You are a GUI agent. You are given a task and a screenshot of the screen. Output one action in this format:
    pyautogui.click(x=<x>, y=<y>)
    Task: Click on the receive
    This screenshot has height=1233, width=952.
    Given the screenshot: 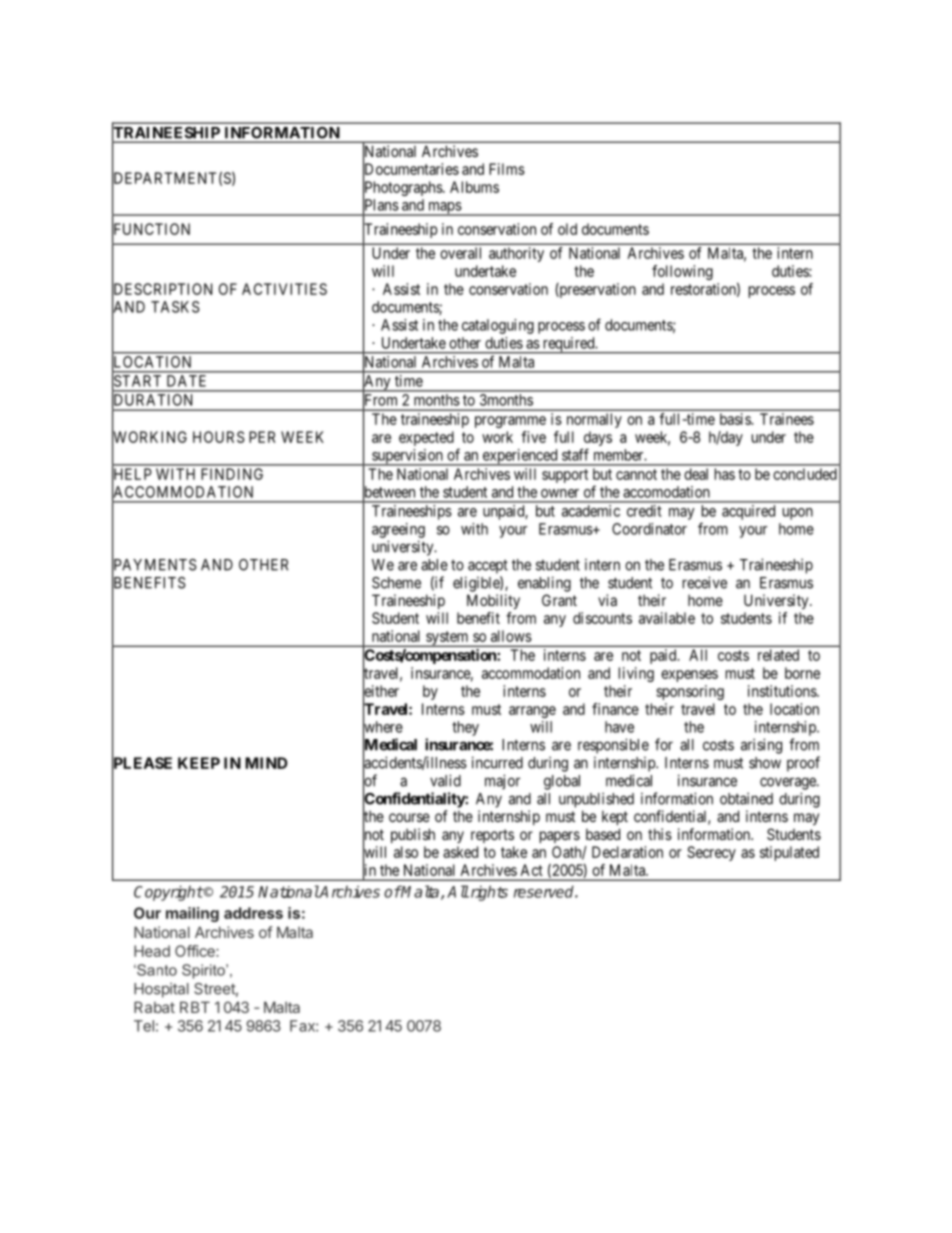 What is the action you would take?
    pyautogui.click(x=705, y=582)
